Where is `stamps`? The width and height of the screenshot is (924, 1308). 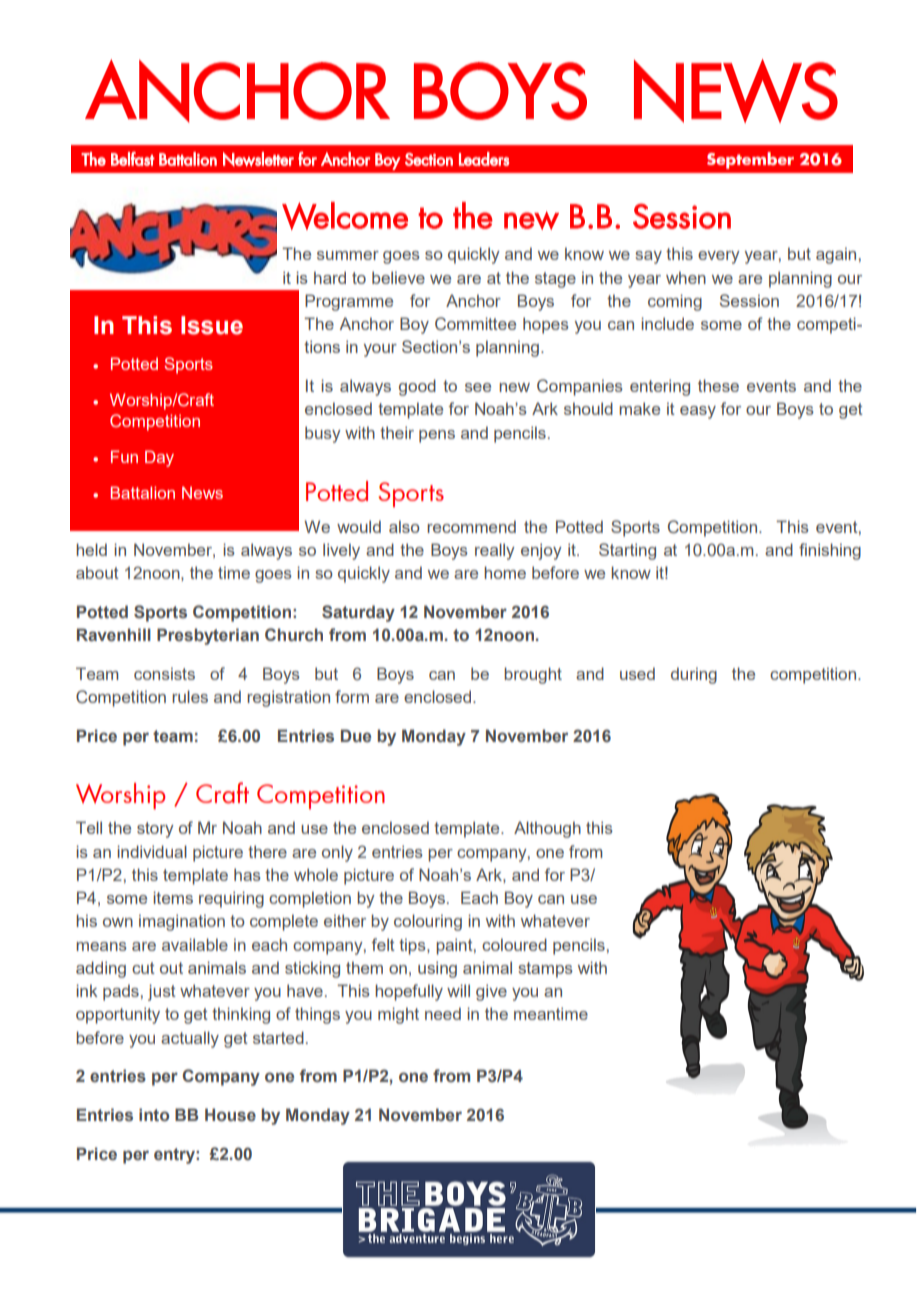
stamps is located at coordinates (545, 970).
